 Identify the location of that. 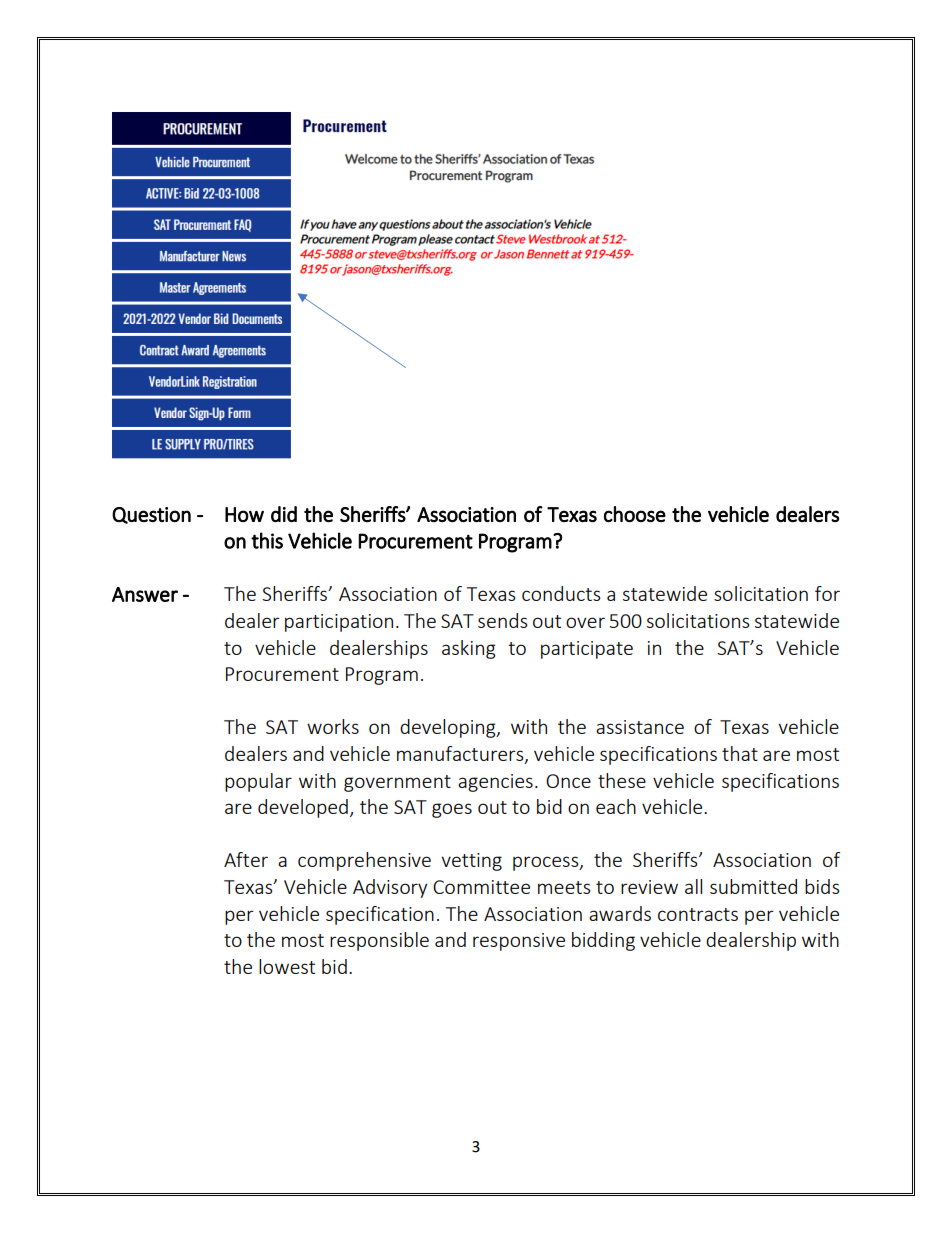
(740, 753).
